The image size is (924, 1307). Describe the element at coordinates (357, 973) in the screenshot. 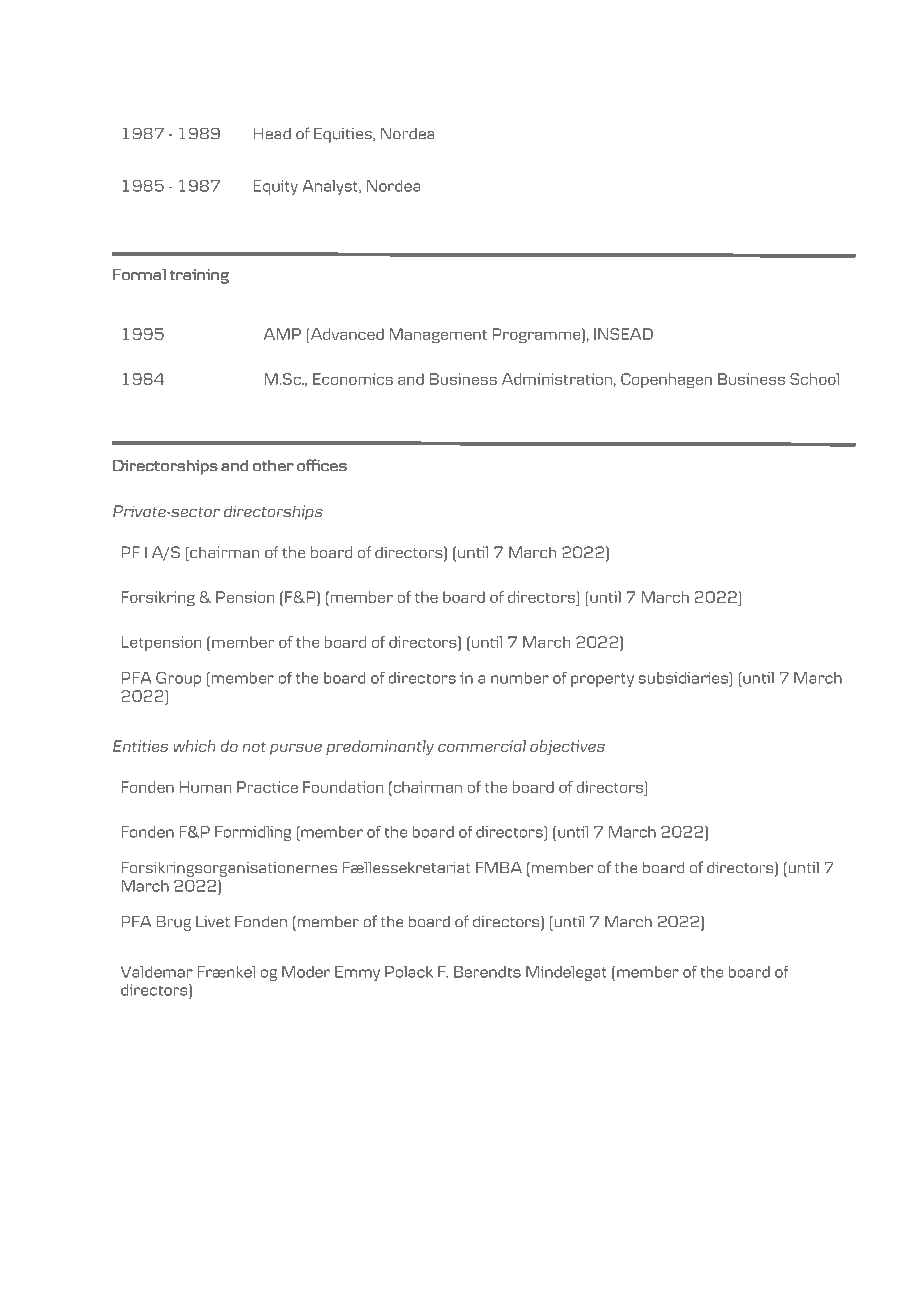

I see `Emmy` at that location.
